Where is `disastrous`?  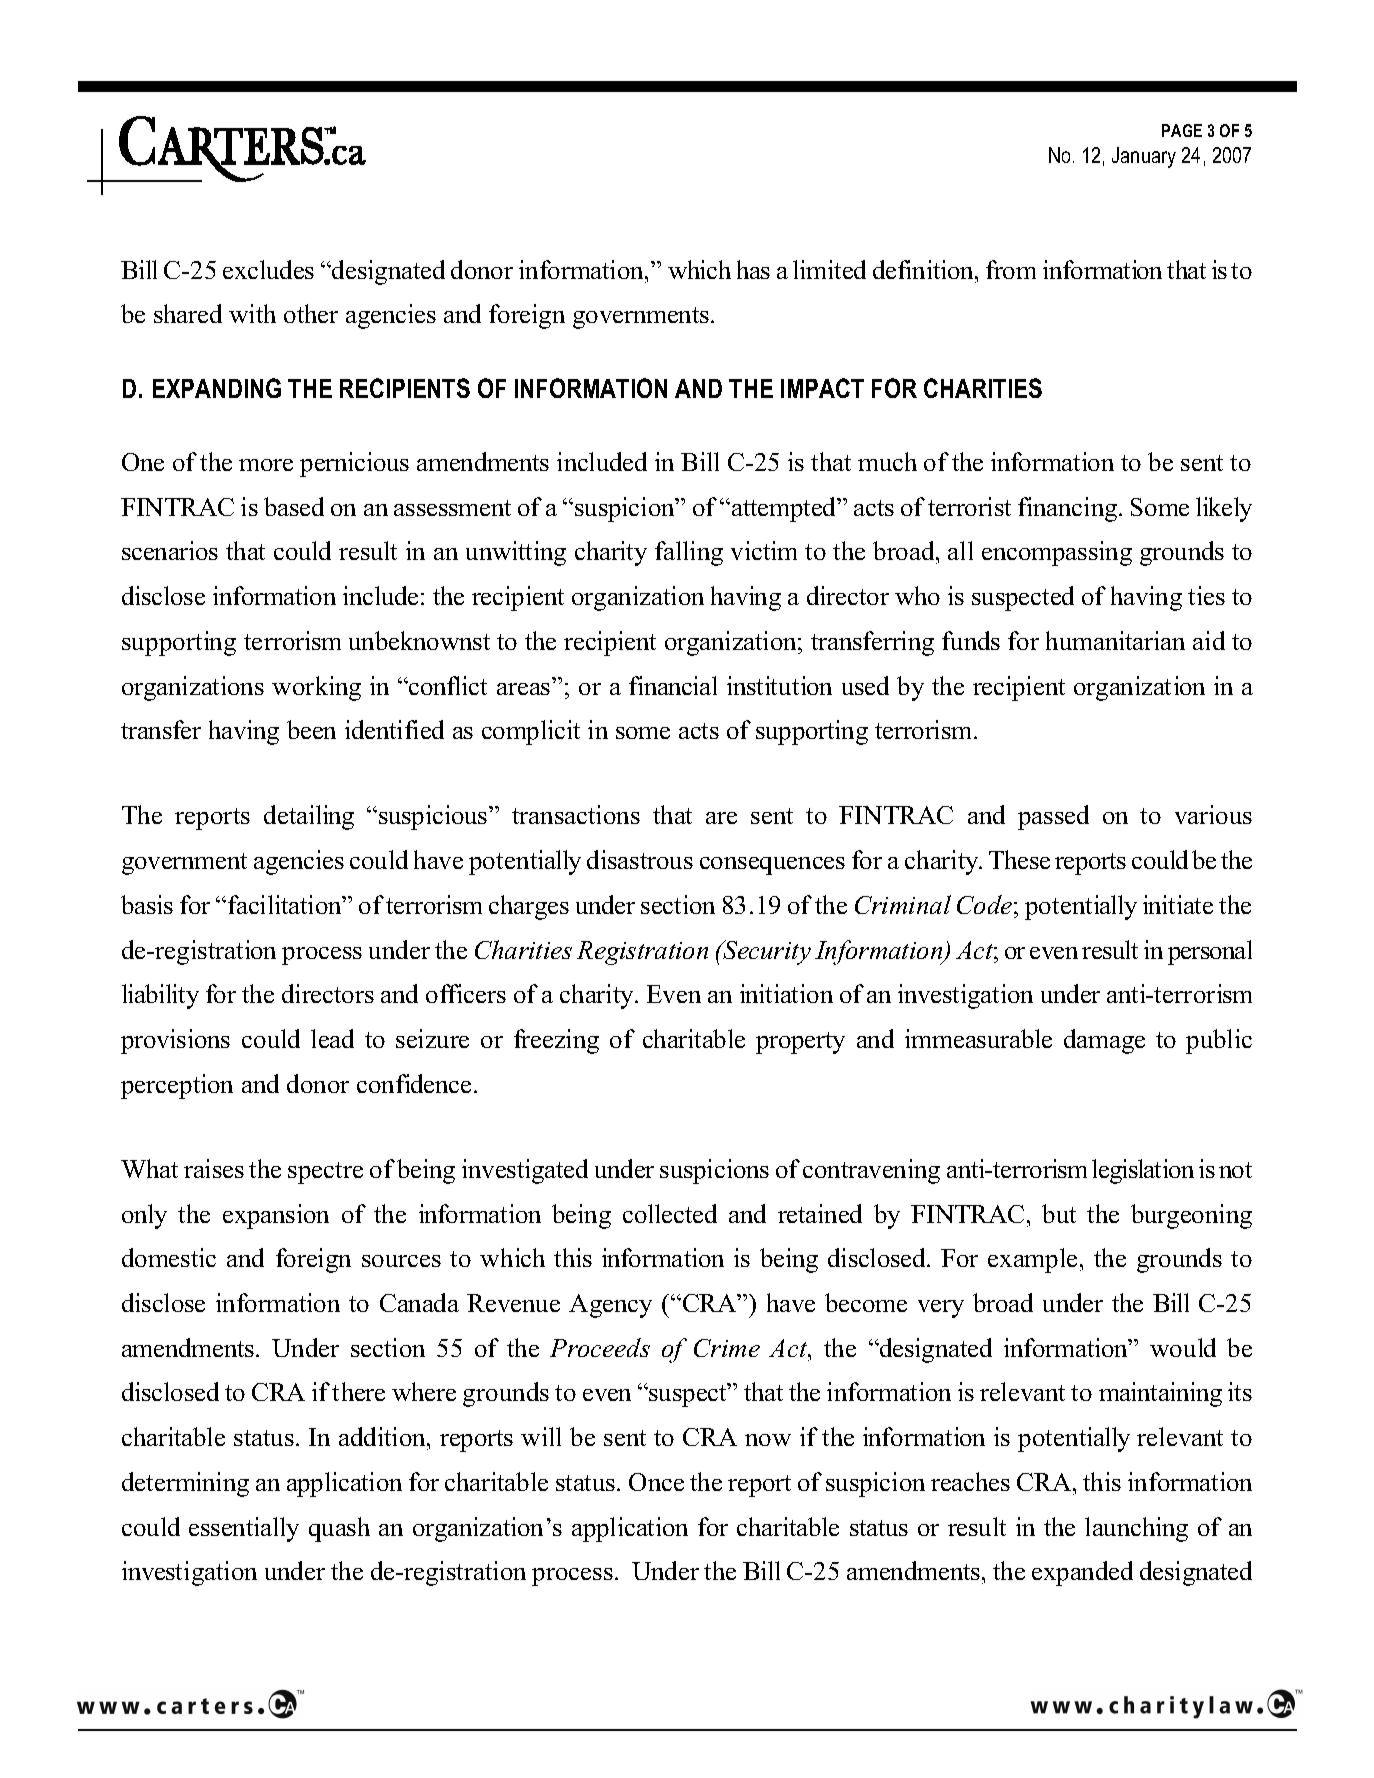 disastrous is located at coordinates (640, 859).
